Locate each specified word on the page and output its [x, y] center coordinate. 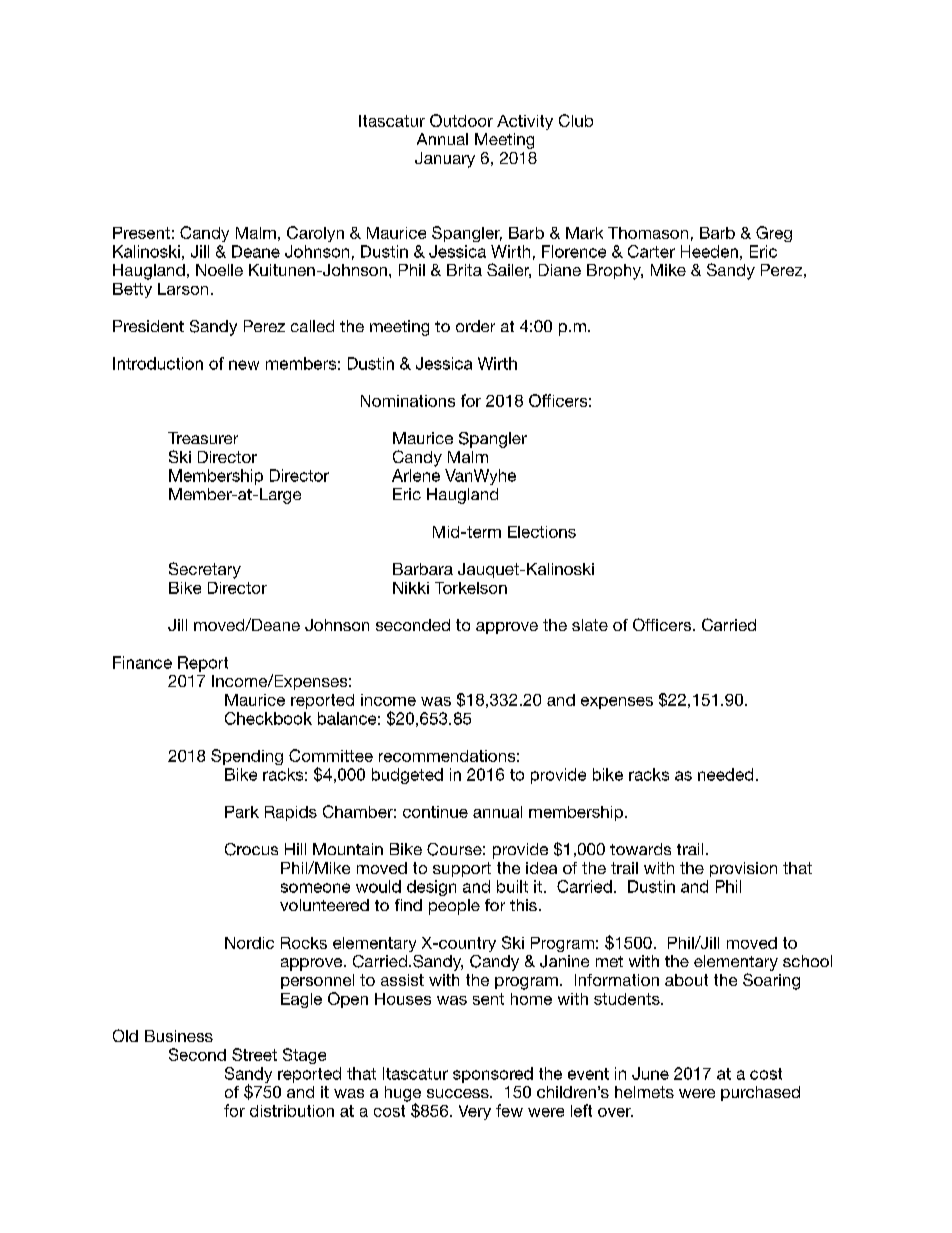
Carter [651, 251]
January [445, 160]
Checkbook [268, 718]
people [454, 907]
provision [743, 869]
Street [254, 1054]
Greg [774, 234]
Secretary [205, 570]
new [244, 365]
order [475, 326]
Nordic [249, 943]
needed [725, 774]
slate [590, 625]
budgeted [407, 776]
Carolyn [315, 234]
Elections [542, 532]
